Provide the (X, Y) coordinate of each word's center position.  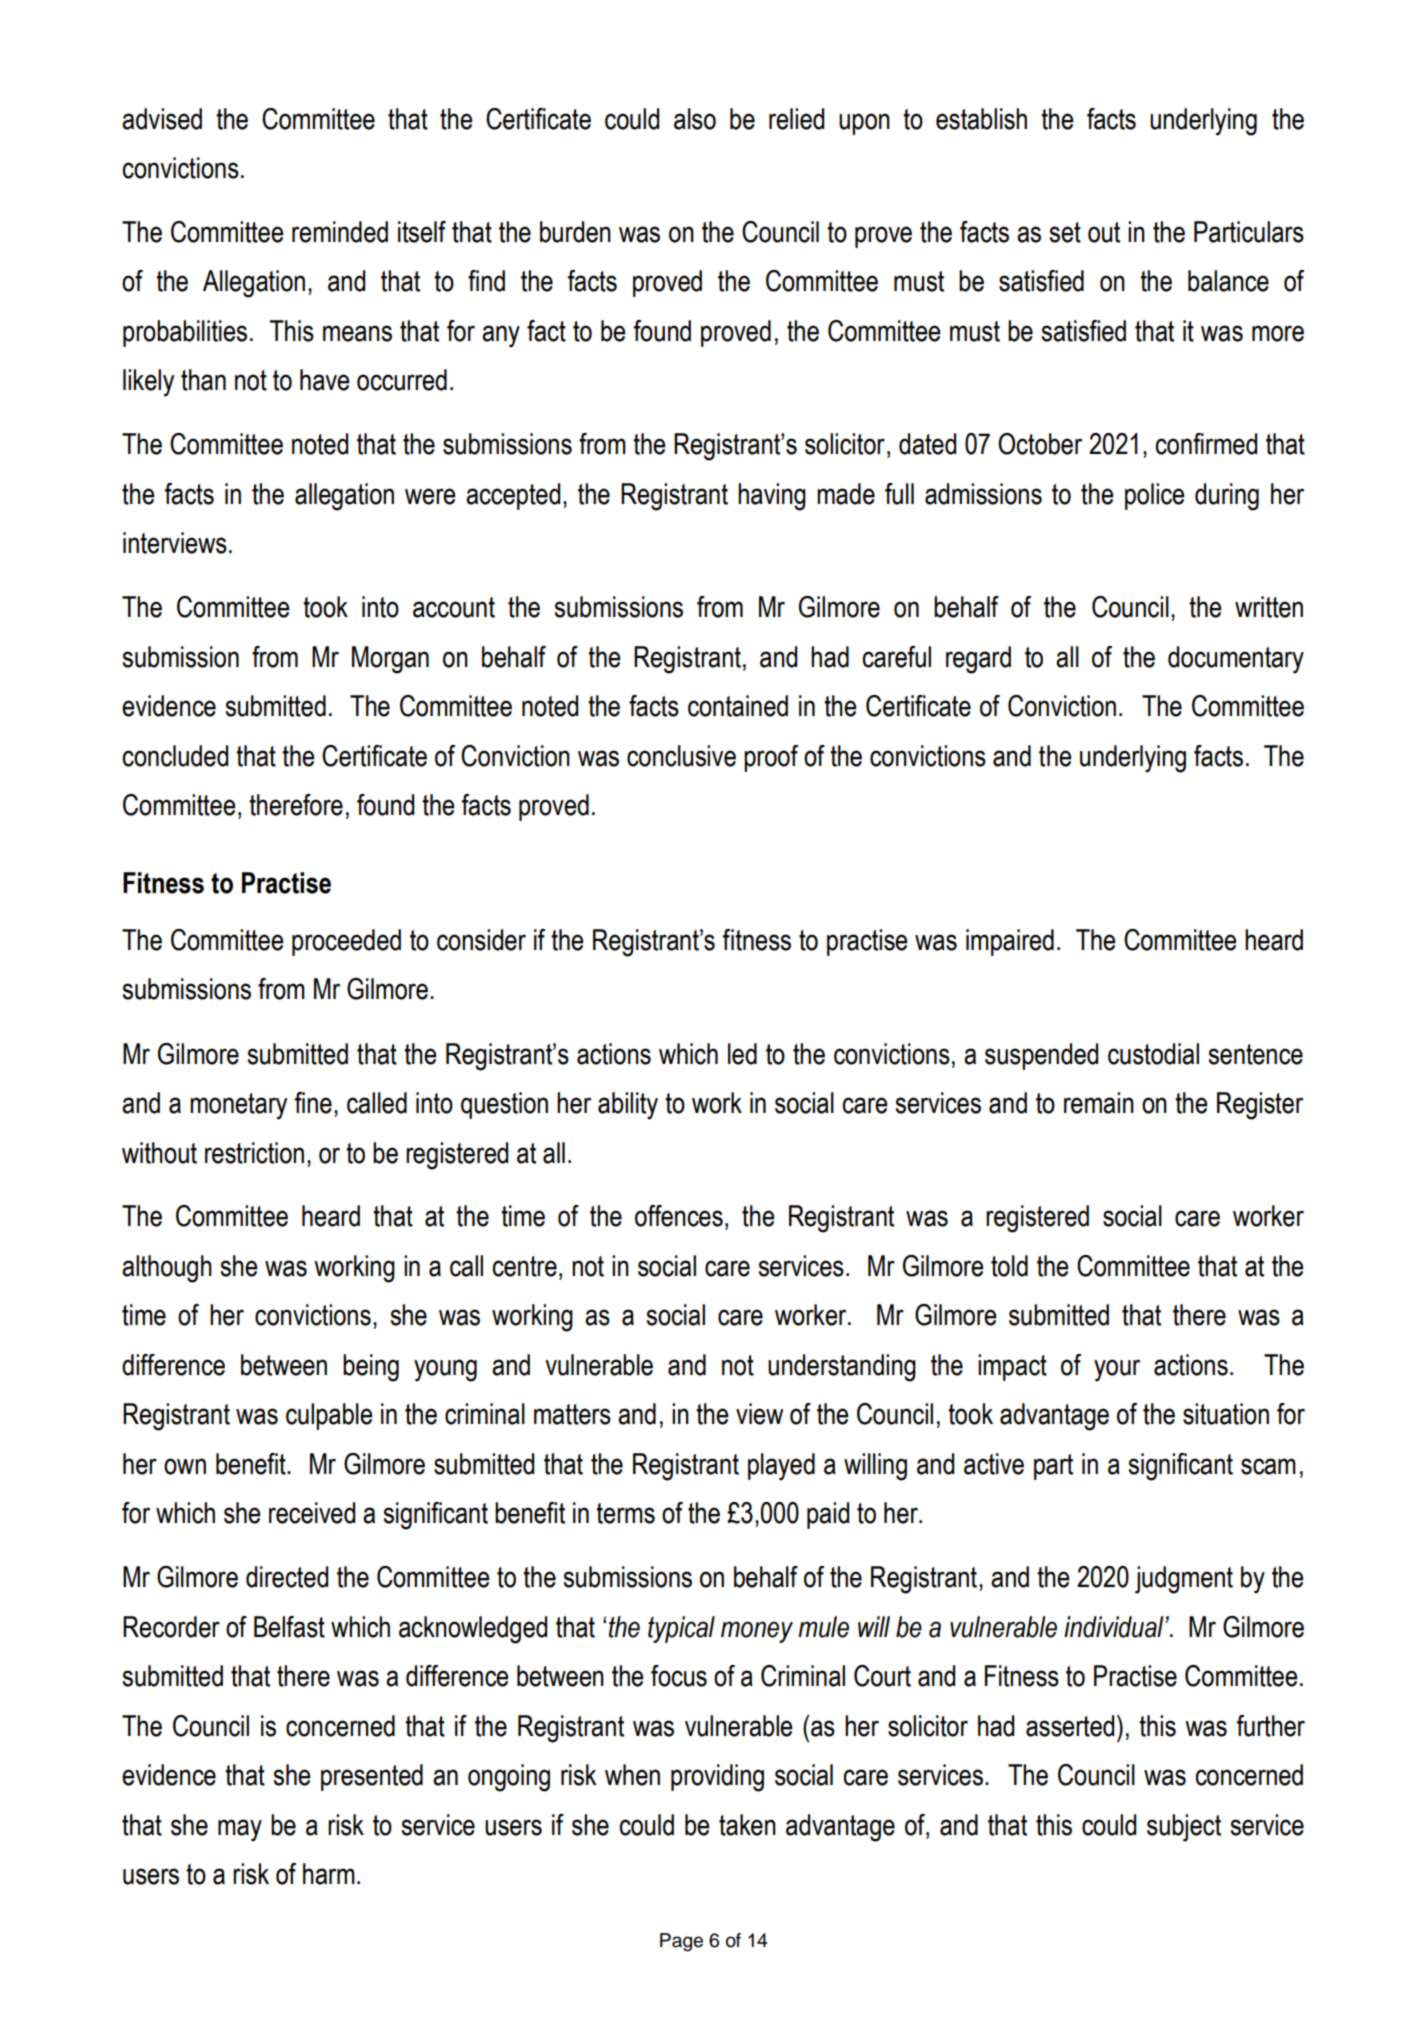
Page (681, 1942)
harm (329, 1874)
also (695, 119)
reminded (340, 232)
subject (1184, 1828)
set (1065, 232)
